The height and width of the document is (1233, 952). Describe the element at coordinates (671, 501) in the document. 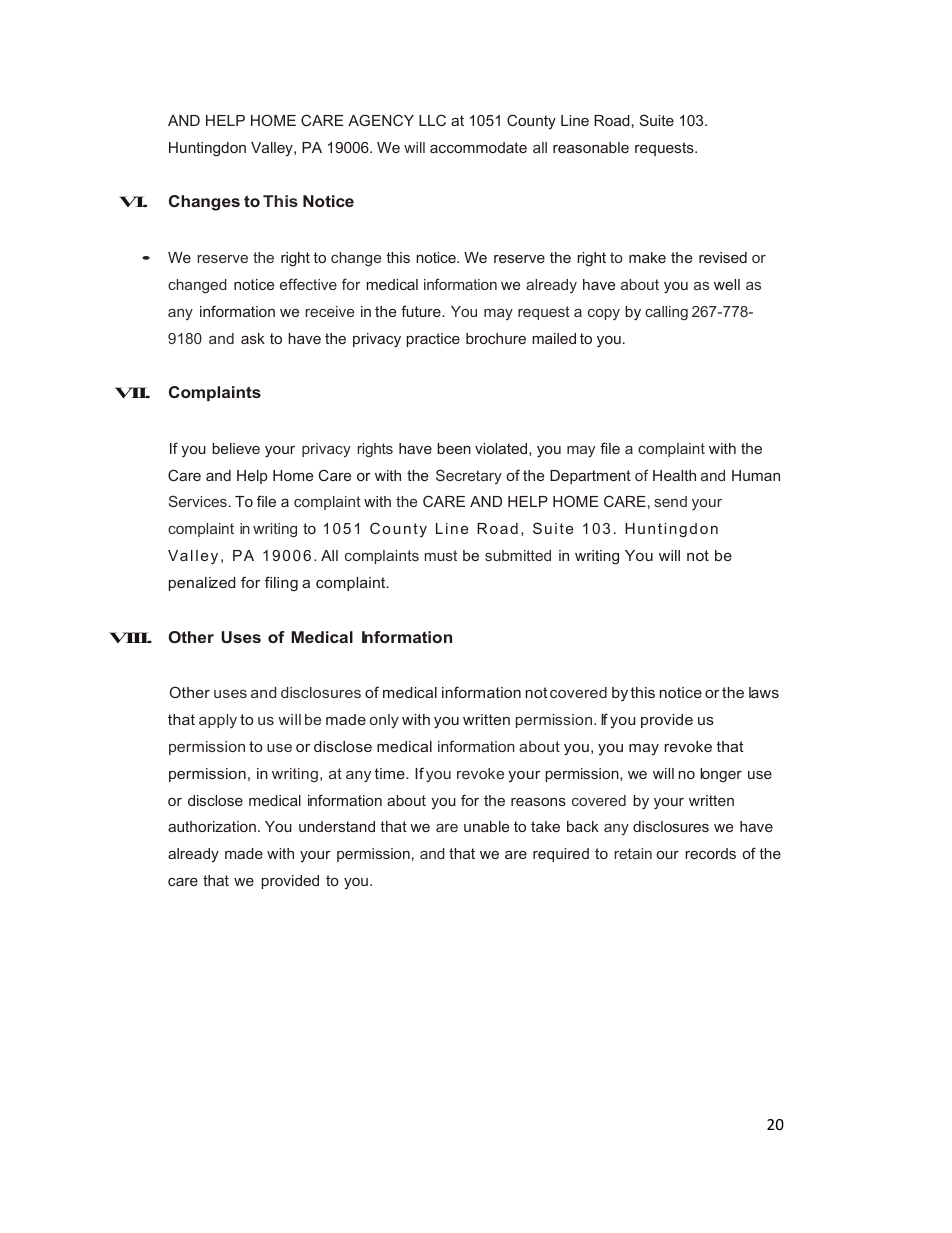

I see `send` at that location.
